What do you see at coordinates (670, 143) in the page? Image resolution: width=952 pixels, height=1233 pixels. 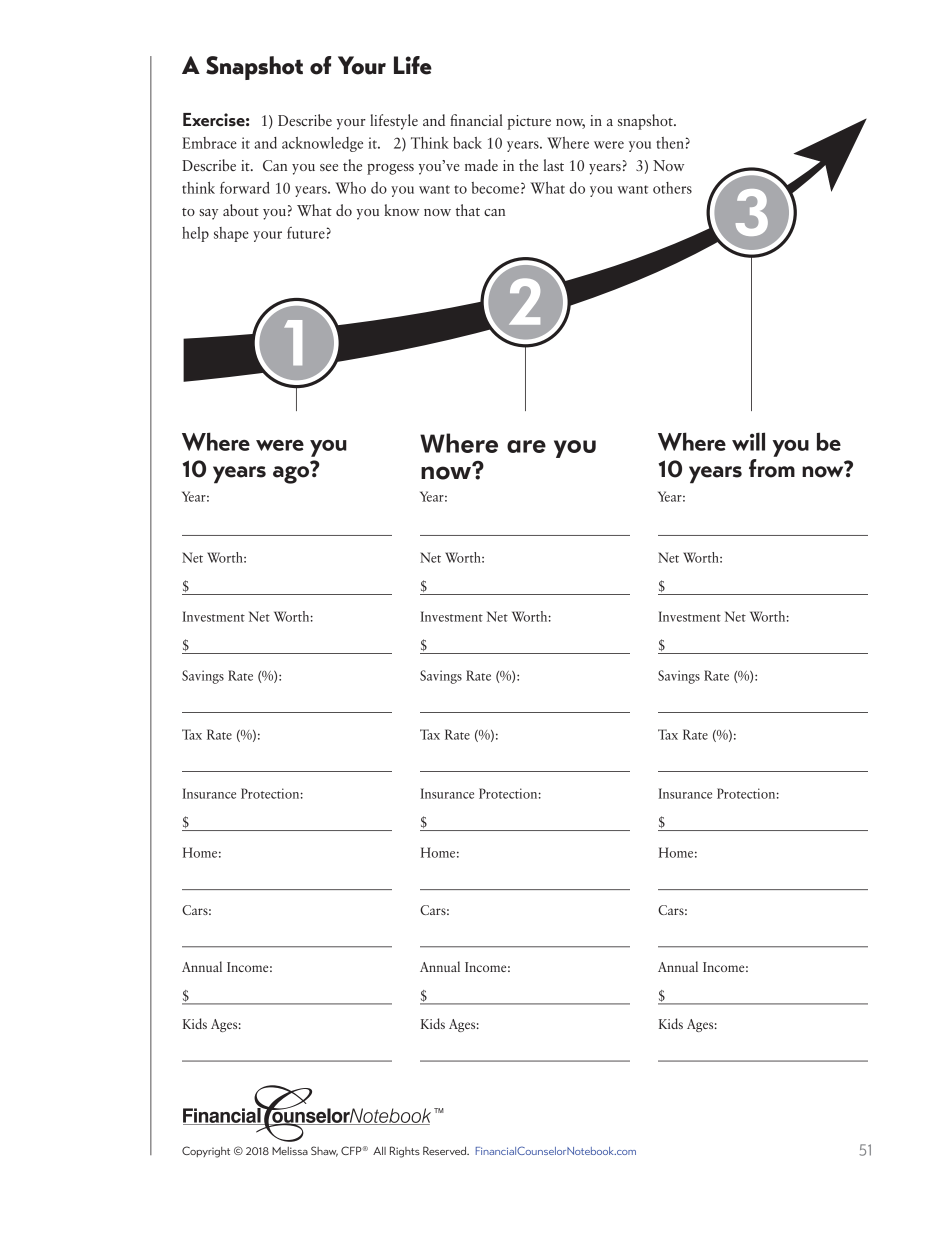 I see `then` at bounding box center [670, 143].
